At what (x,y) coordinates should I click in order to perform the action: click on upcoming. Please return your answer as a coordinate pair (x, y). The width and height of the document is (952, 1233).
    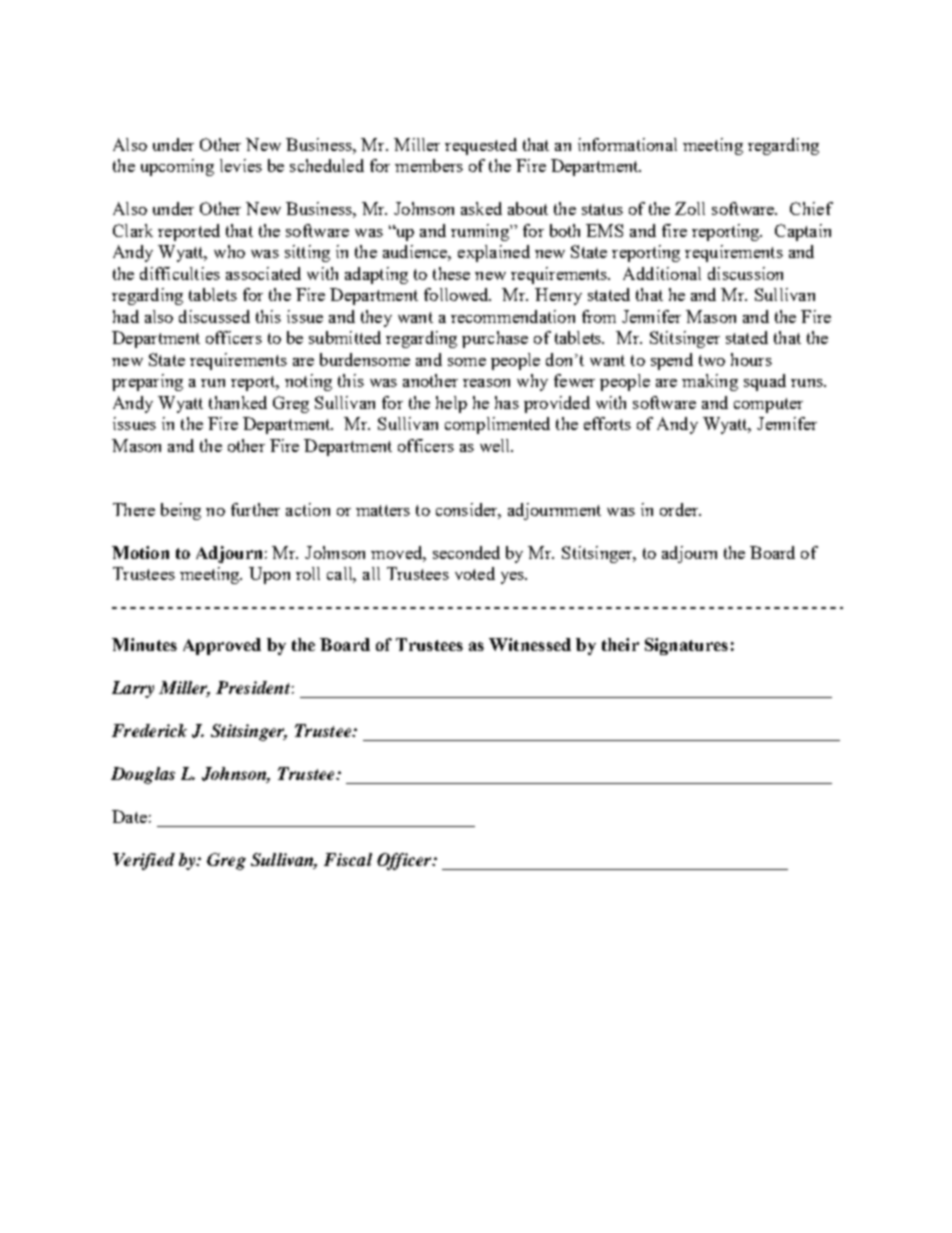
    Looking at the image, I should click on (177, 167).
